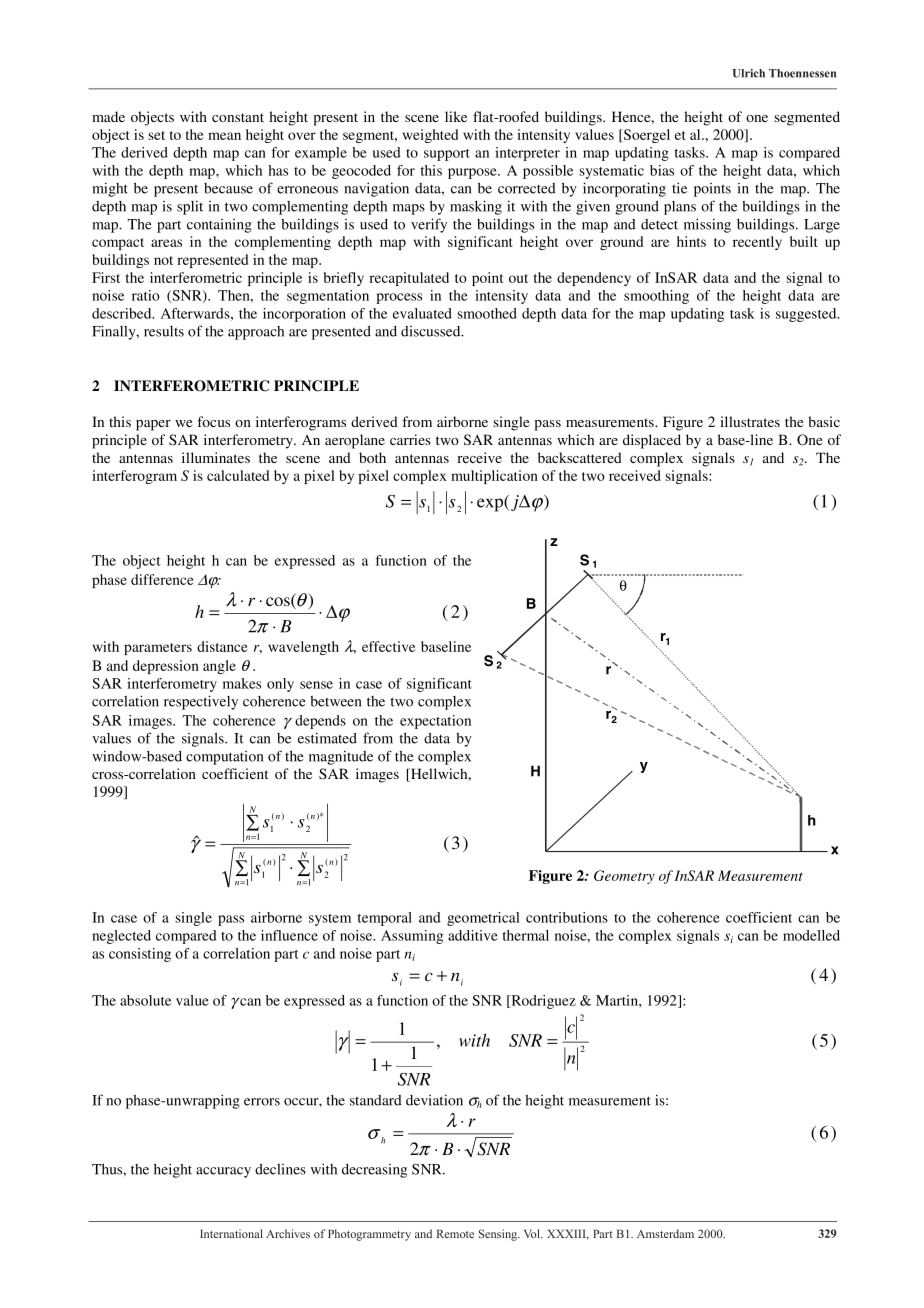 The image size is (924, 1308). What do you see at coordinates (223, 1172) in the screenshot?
I see `accuracy` at bounding box center [223, 1172].
